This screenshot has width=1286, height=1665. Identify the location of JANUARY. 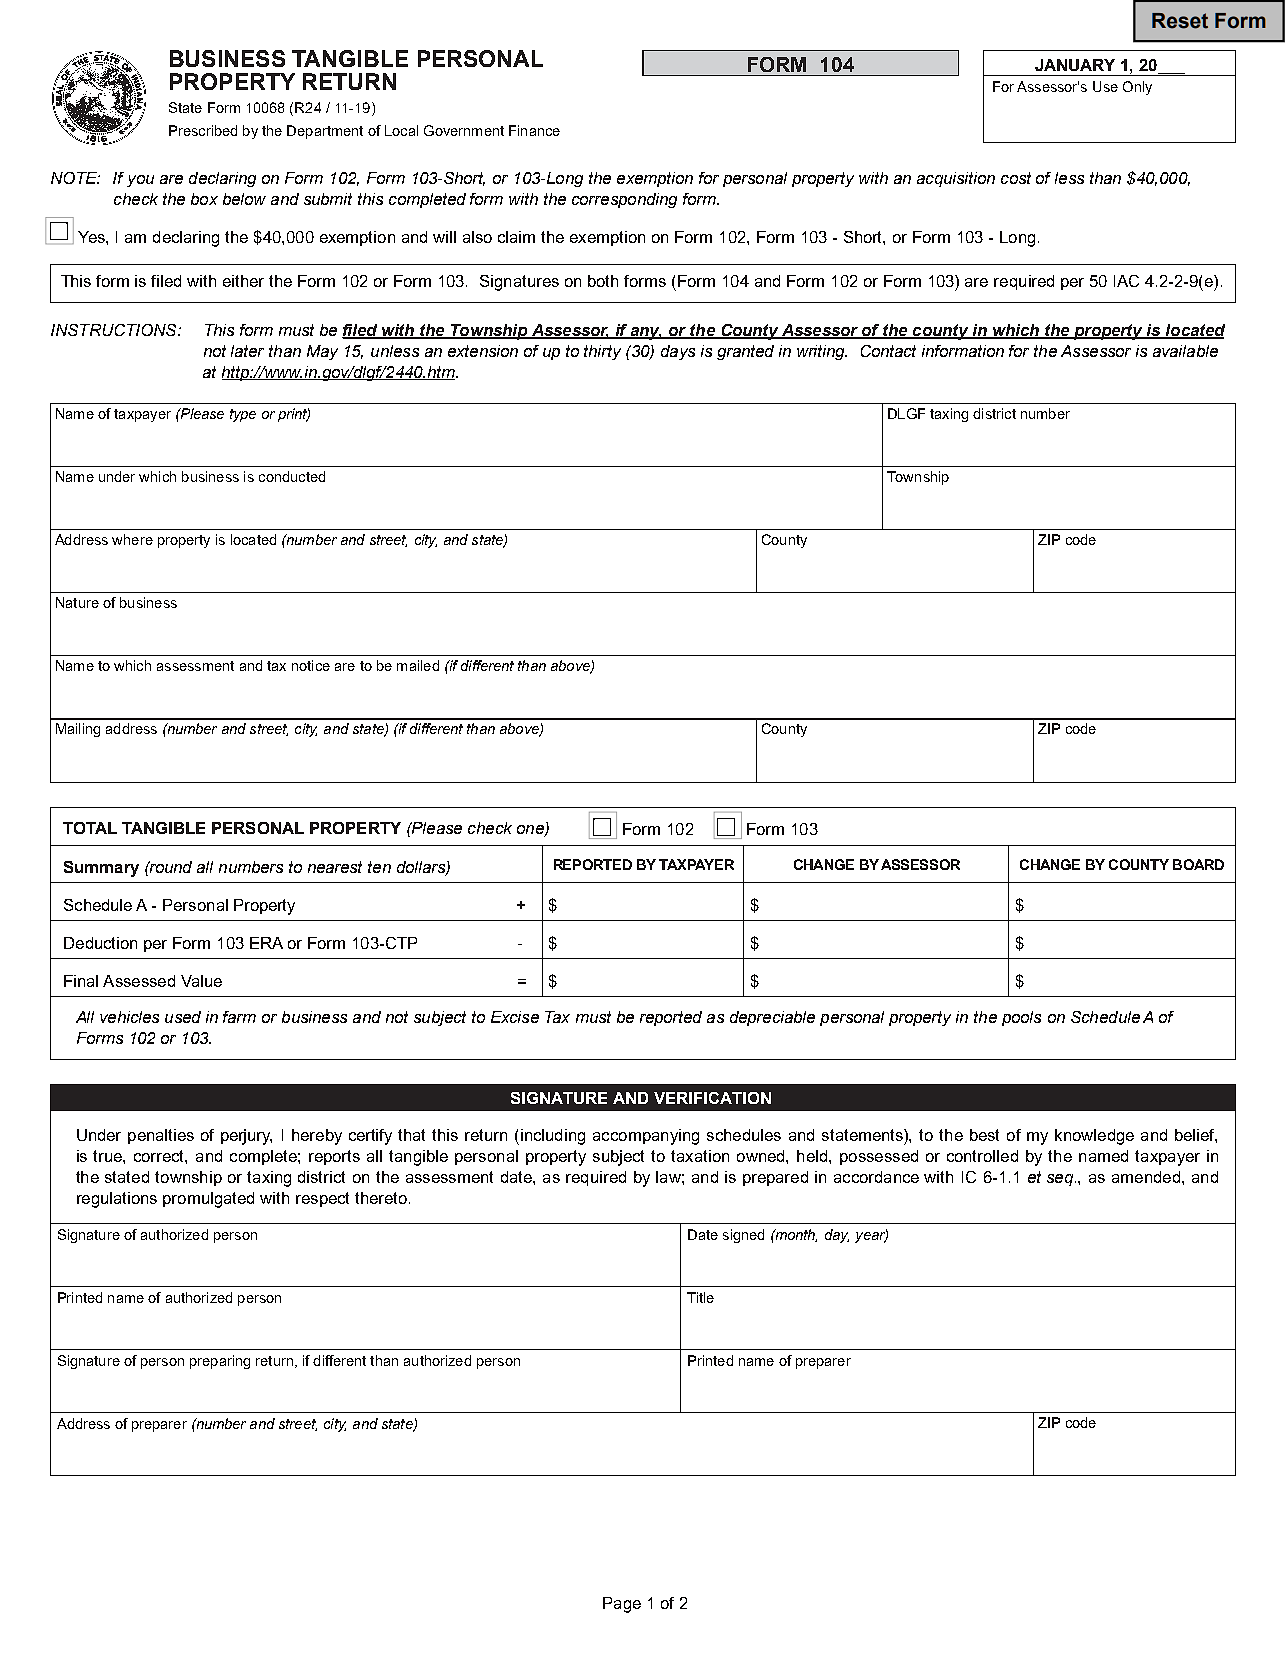
(1075, 65).
